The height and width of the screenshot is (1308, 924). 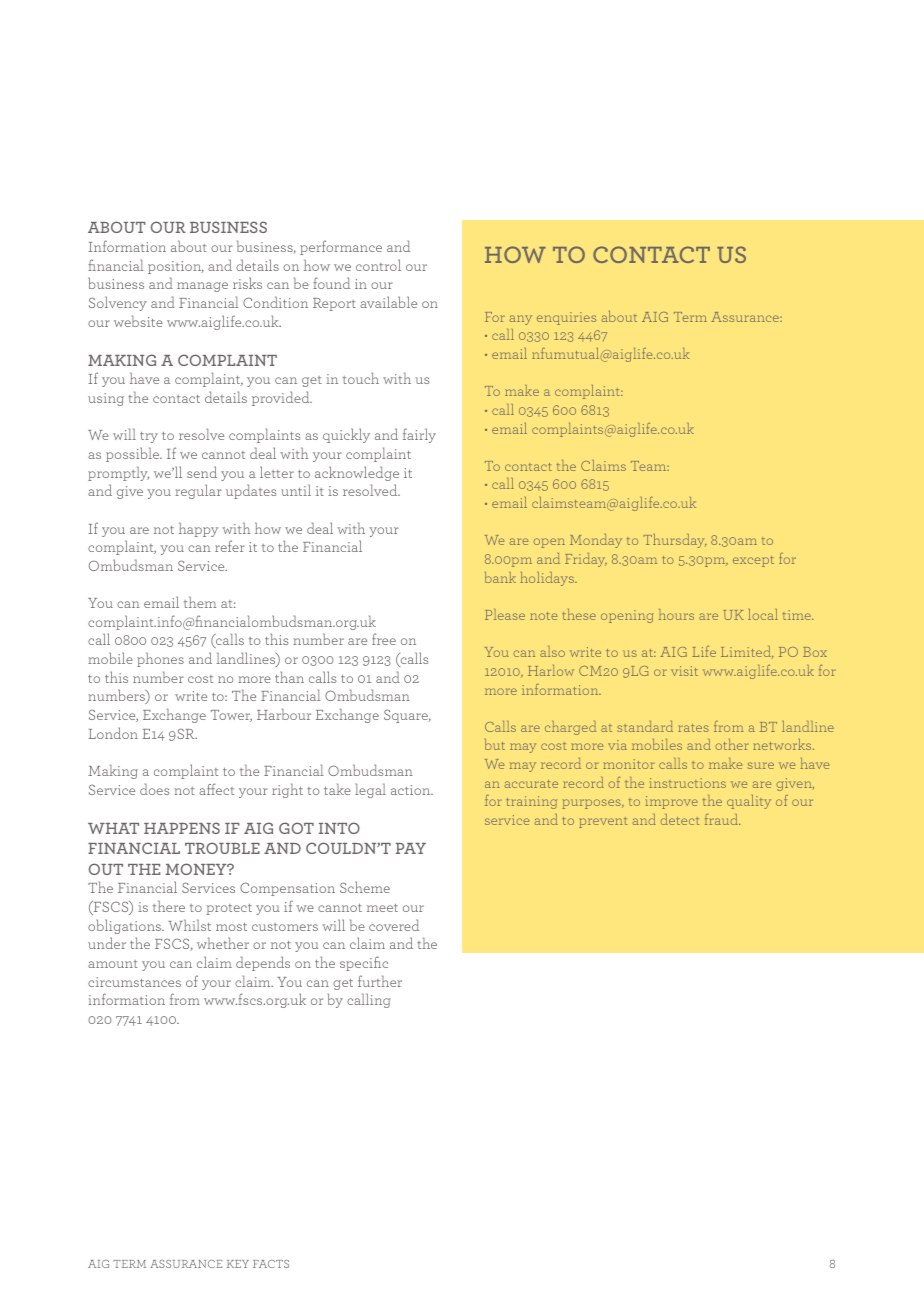 What do you see at coordinates (732, 744) in the screenshot?
I see `other` at bounding box center [732, 744].
